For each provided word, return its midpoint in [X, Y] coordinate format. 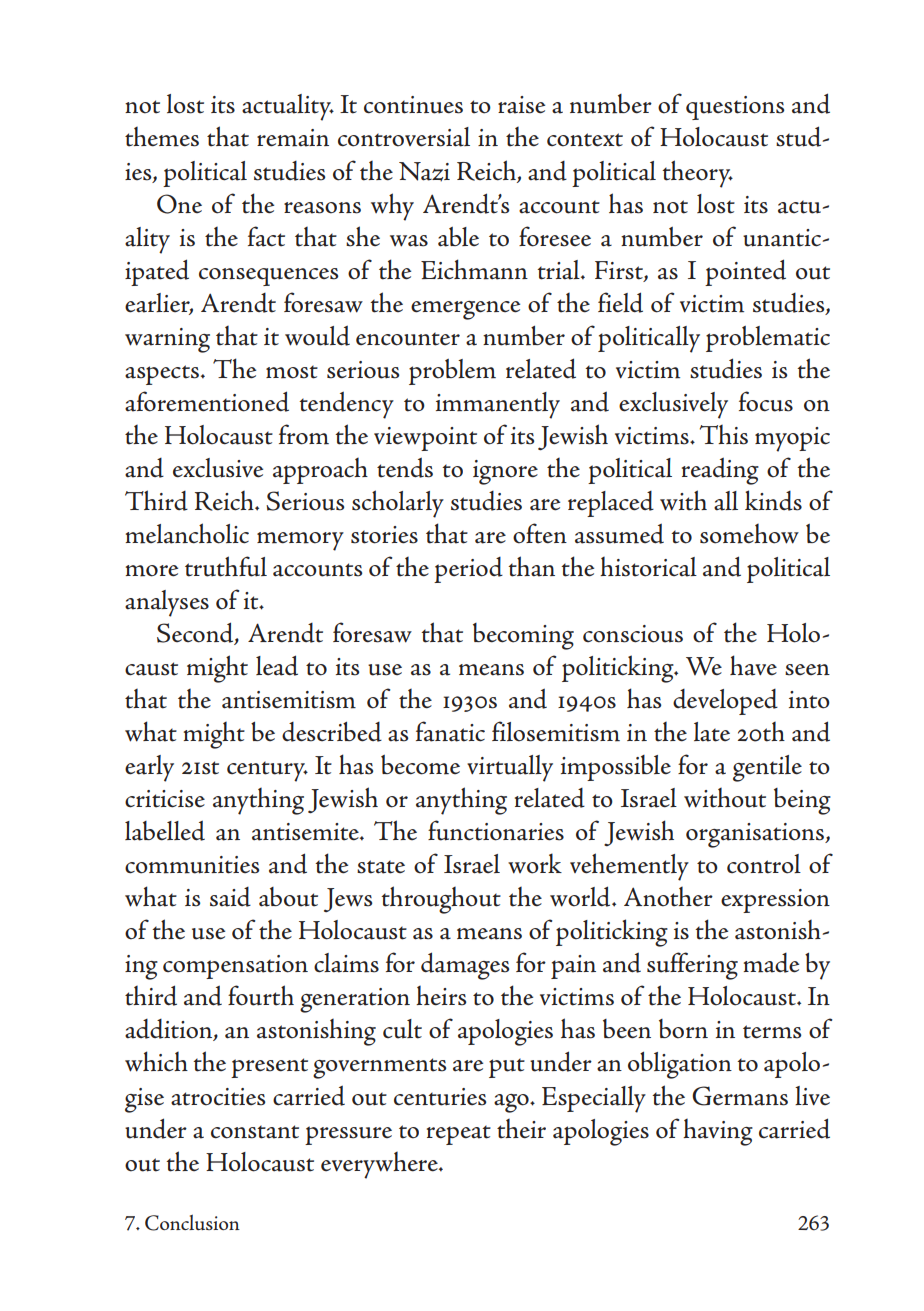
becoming [523, 636]
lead [277, 665]
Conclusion [192, 1222]
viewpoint [425, 439]
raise [521, 105]
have [753, 665]
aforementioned [207, 401]
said [230, 897]
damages [465, 966]
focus [766, 401]
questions [735, 108]
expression [775, 901]
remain [293, 138]
